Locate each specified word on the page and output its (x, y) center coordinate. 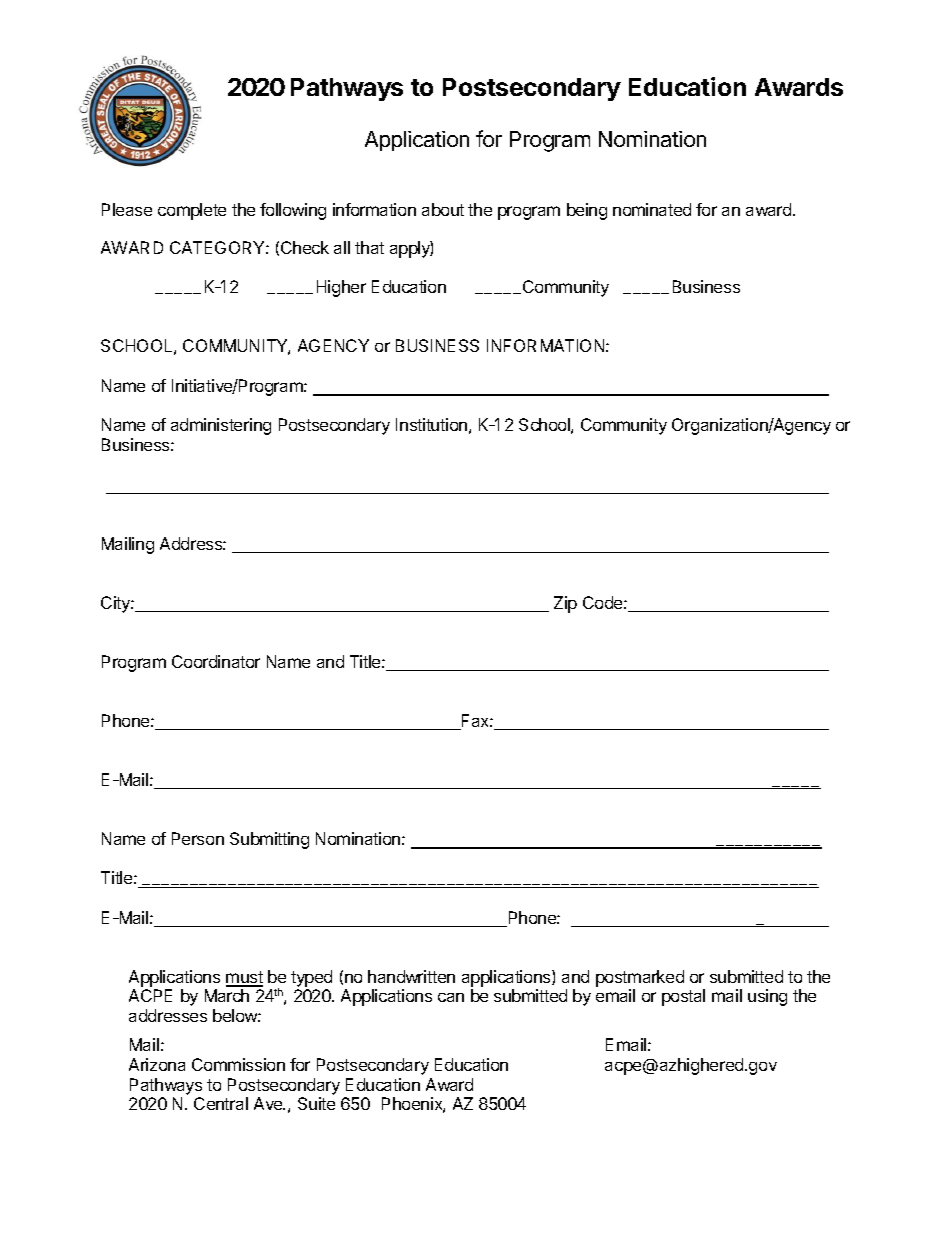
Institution (431, 424)
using (767, 997)
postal (683, 997)
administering (221, 426)
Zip (565, 604)
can (451, 997)
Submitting (269, 840)
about (443, 209)
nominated (652, 209)
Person (198, 838)
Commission (238, 1064)
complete (192, 211)
